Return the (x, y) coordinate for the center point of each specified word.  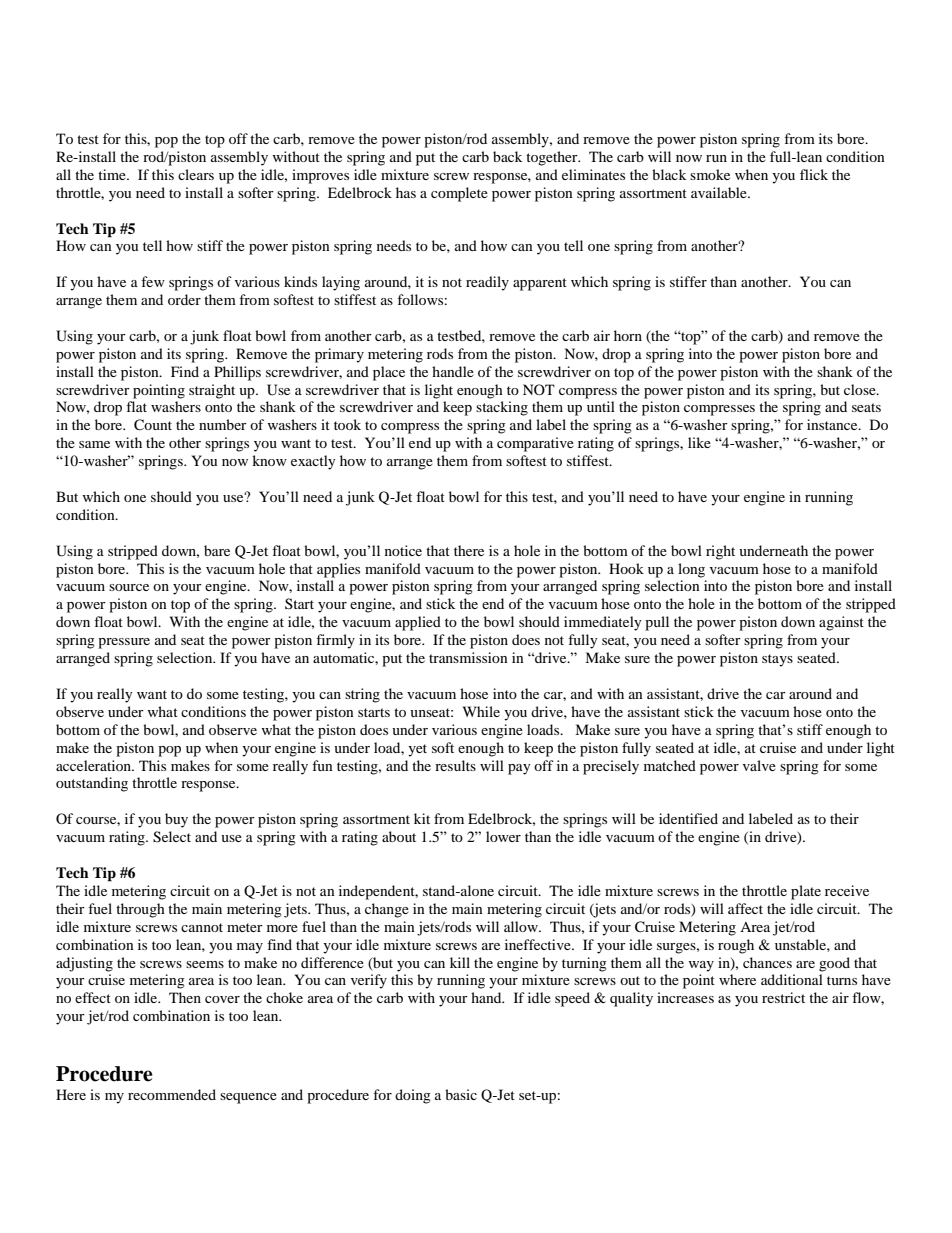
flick (814, 174)
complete (459, 194)
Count (153, 425)
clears (196, 174)
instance (833, 424)
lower (503, 836)
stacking (502, 408)
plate (806, 892)
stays (777, 660)
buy (176, 820)
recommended (172, 1094)
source (129, 587)
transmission (468, 657)
